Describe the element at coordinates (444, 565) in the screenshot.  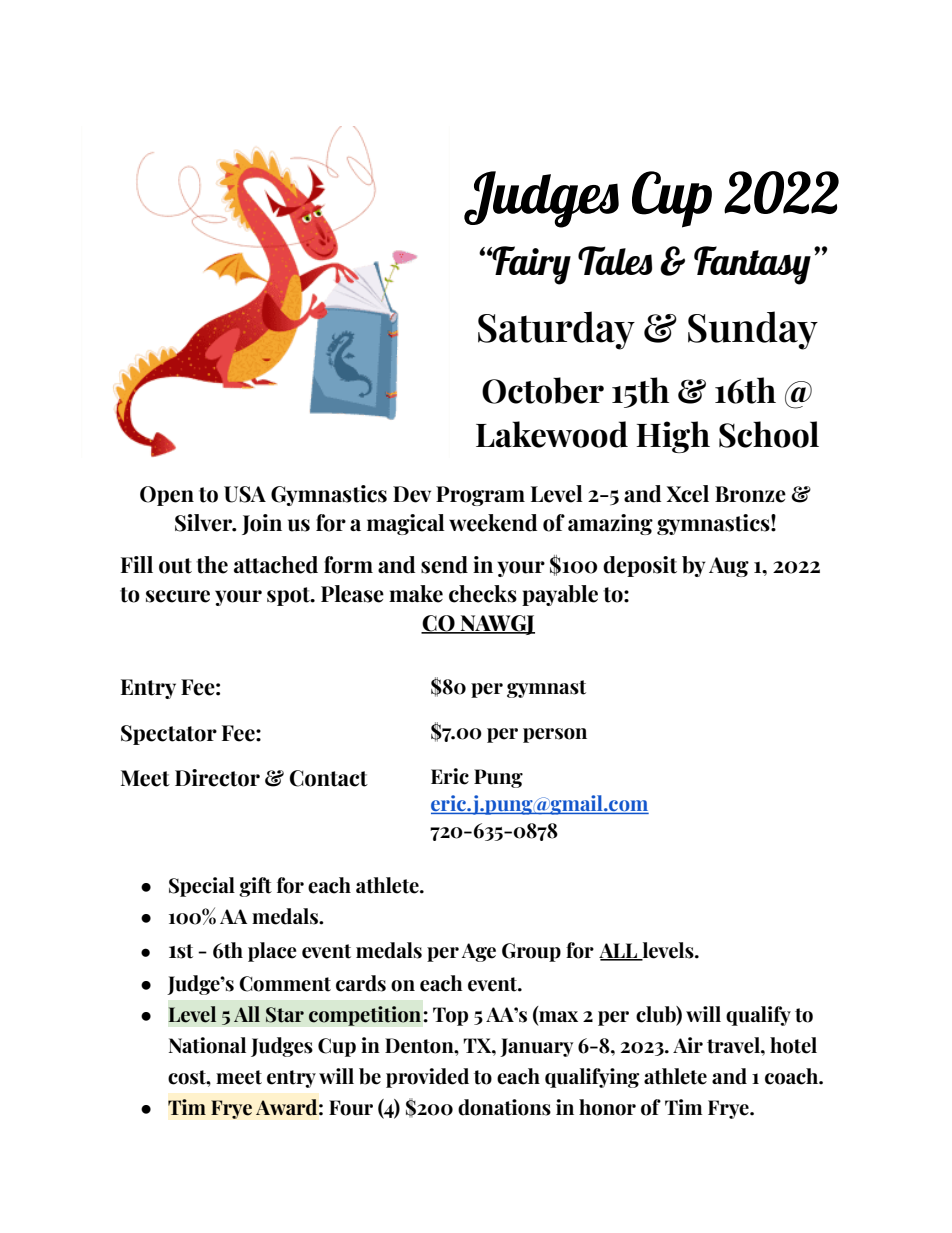
I see `send` at that location.
